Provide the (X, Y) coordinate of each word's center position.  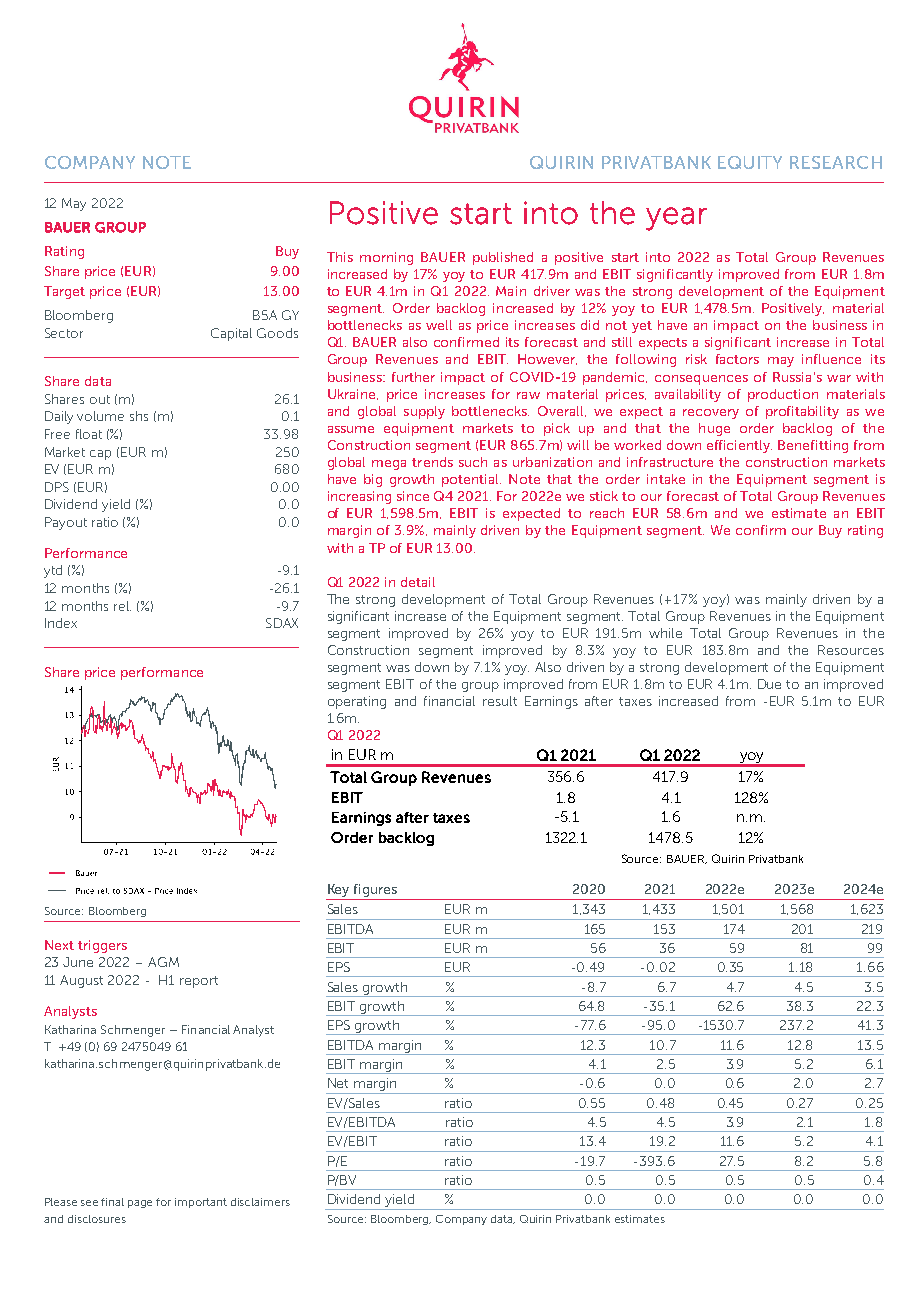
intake (666, 479)
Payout (66, 523)
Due (769, 684)
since (413, 496)
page (140, 1204)
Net (338, 1083)
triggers (102, 946)
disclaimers (260, 1202)
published (503, 258)
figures (376, 892)
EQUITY (750, 162)
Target (64, 292)
